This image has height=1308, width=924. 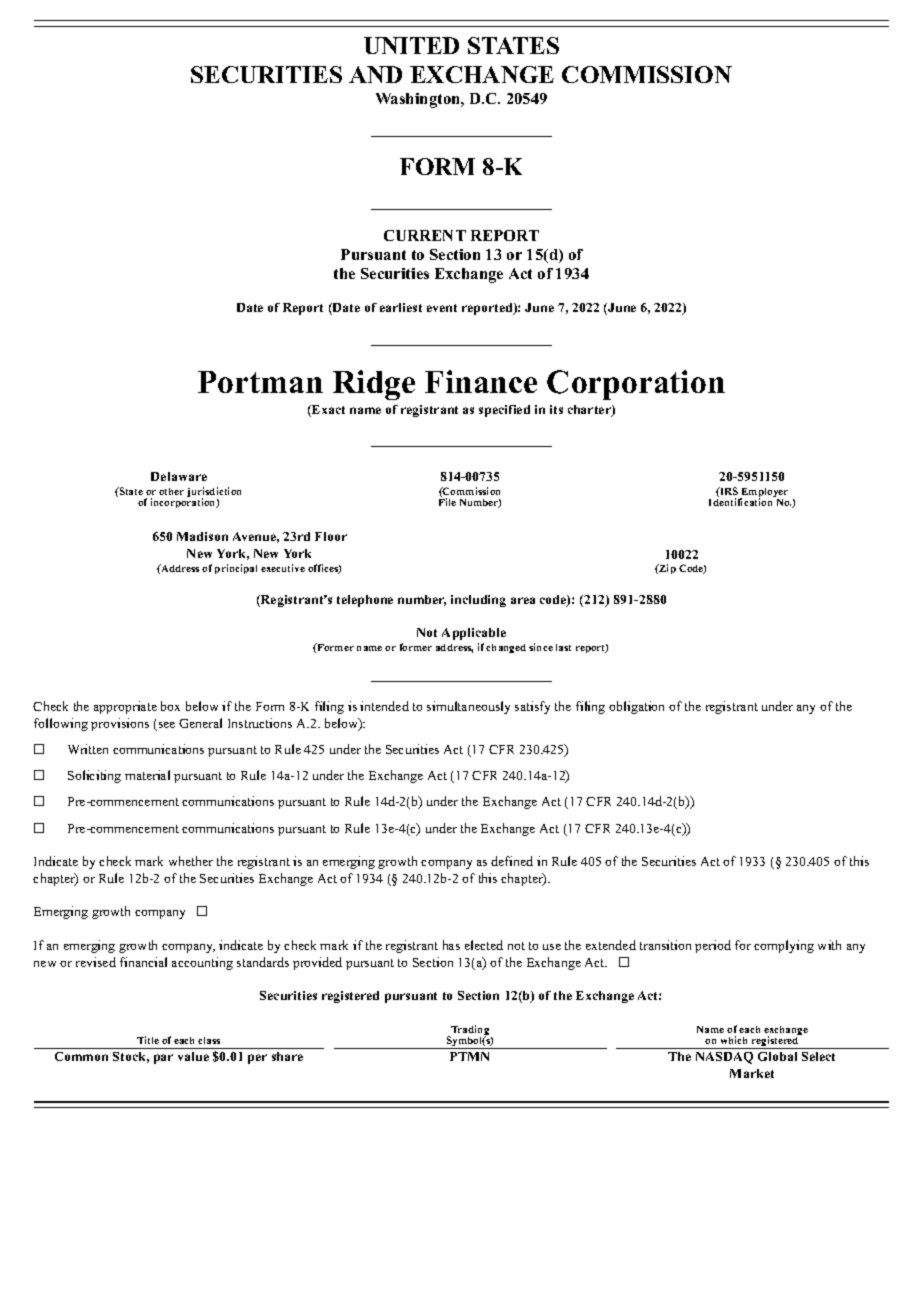 I want to click on Title, so click(x=148, y=1040).
